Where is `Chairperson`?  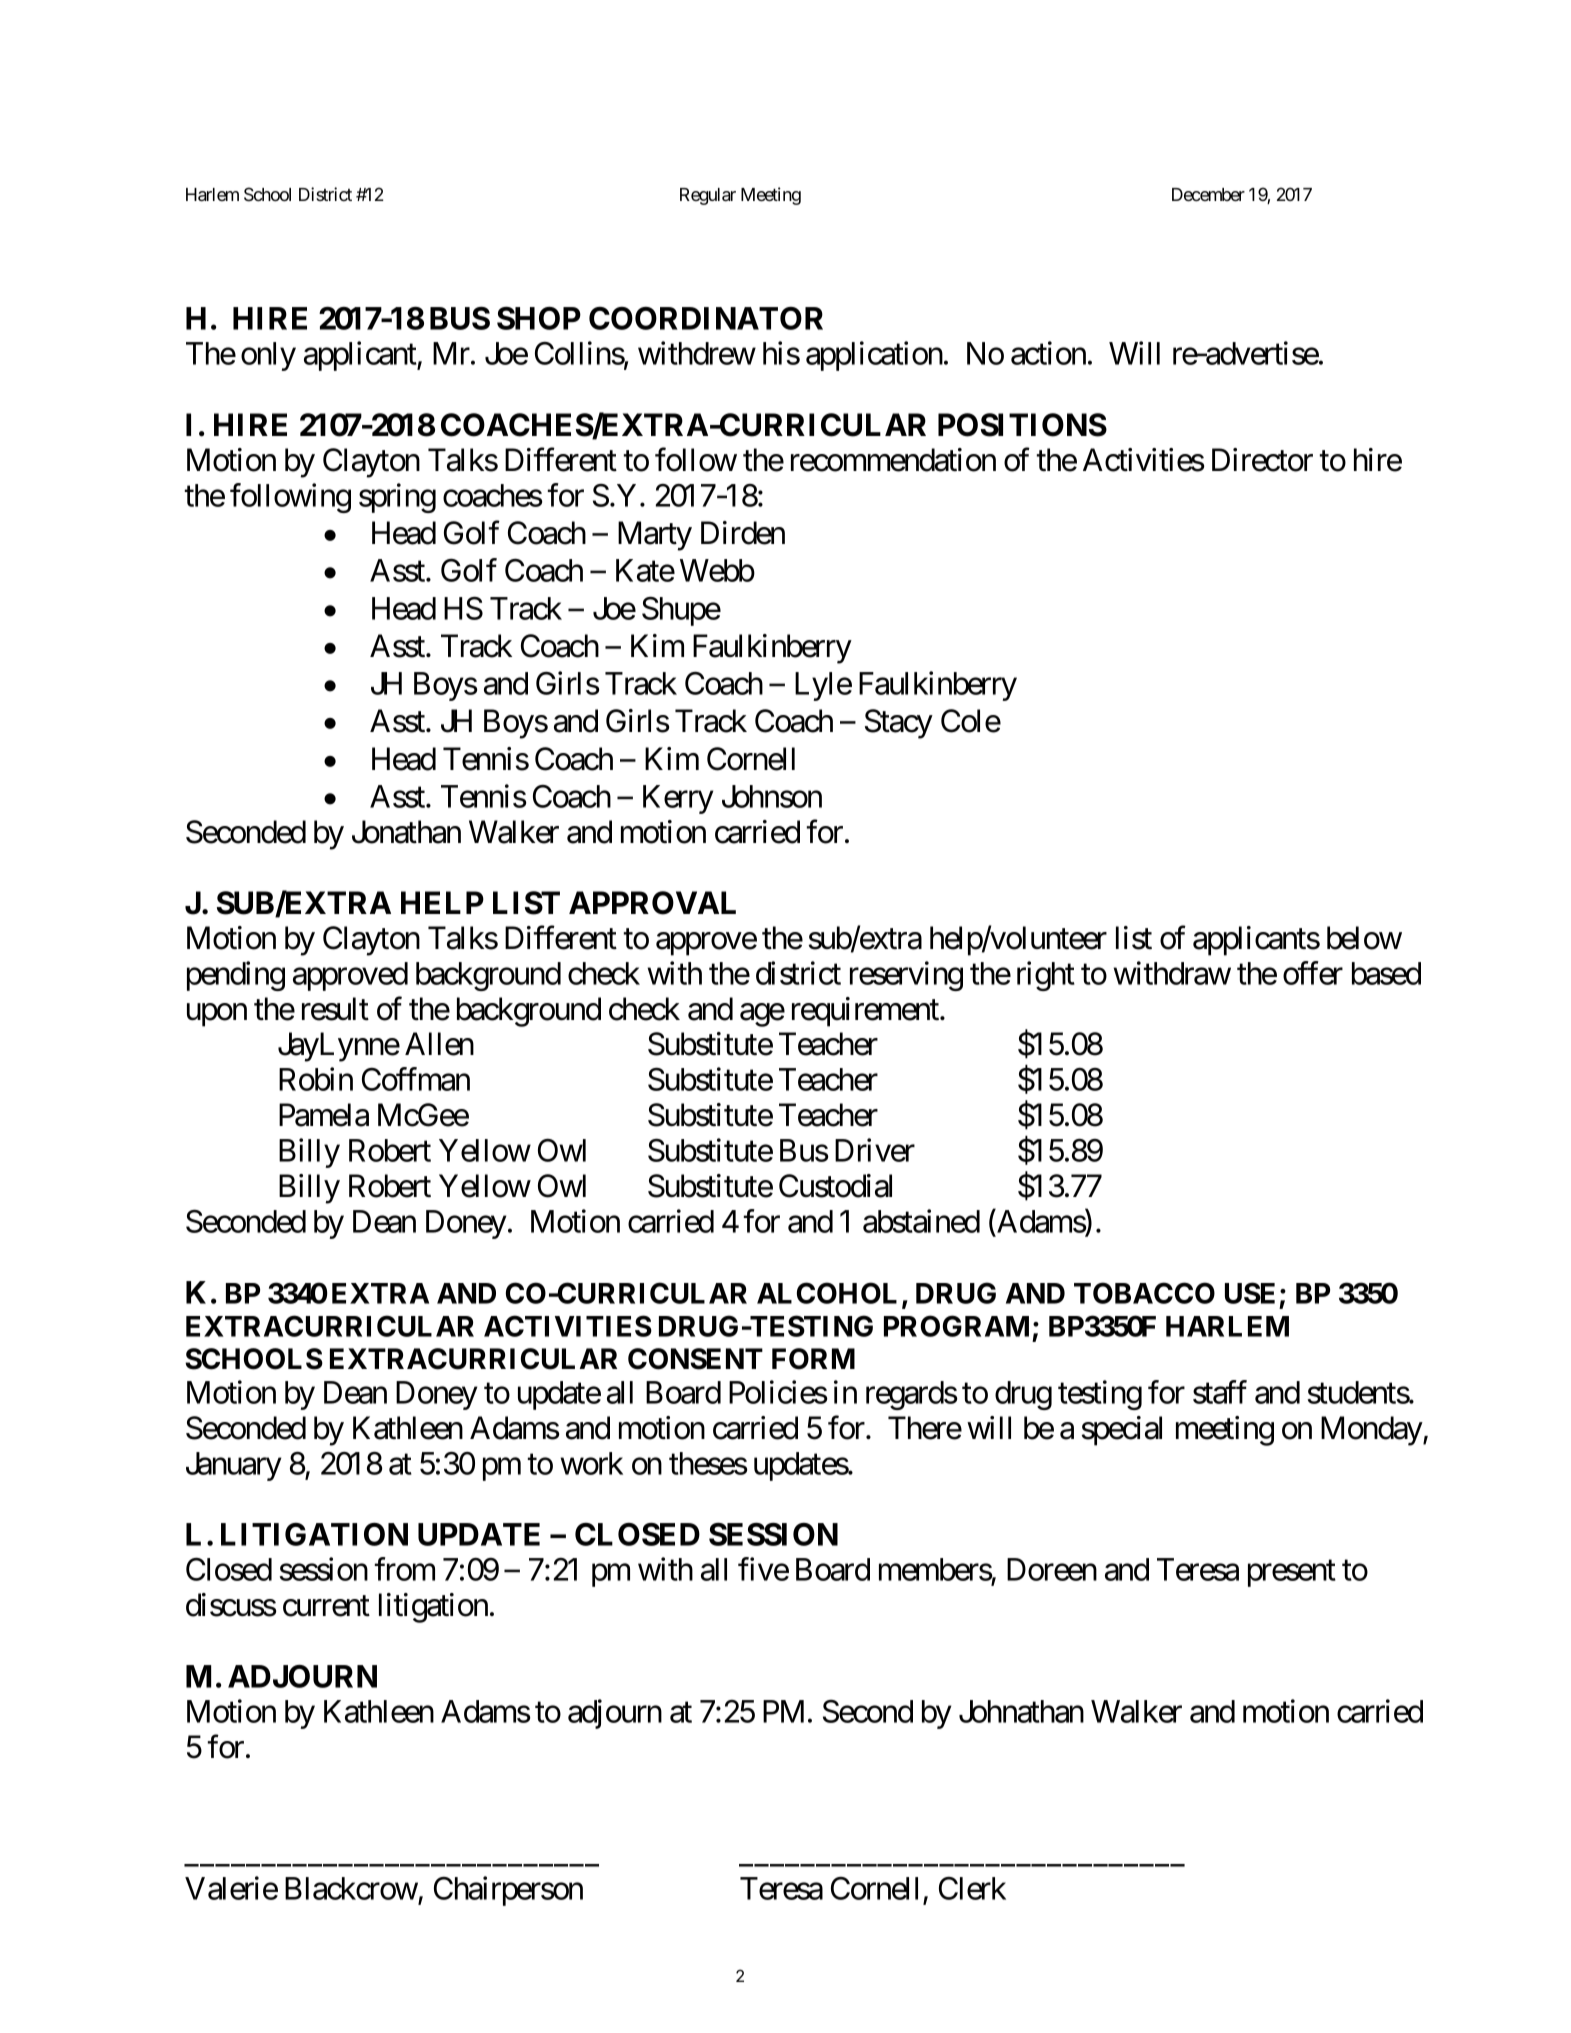
Chairperson is located at coordinates (508, 1891).
